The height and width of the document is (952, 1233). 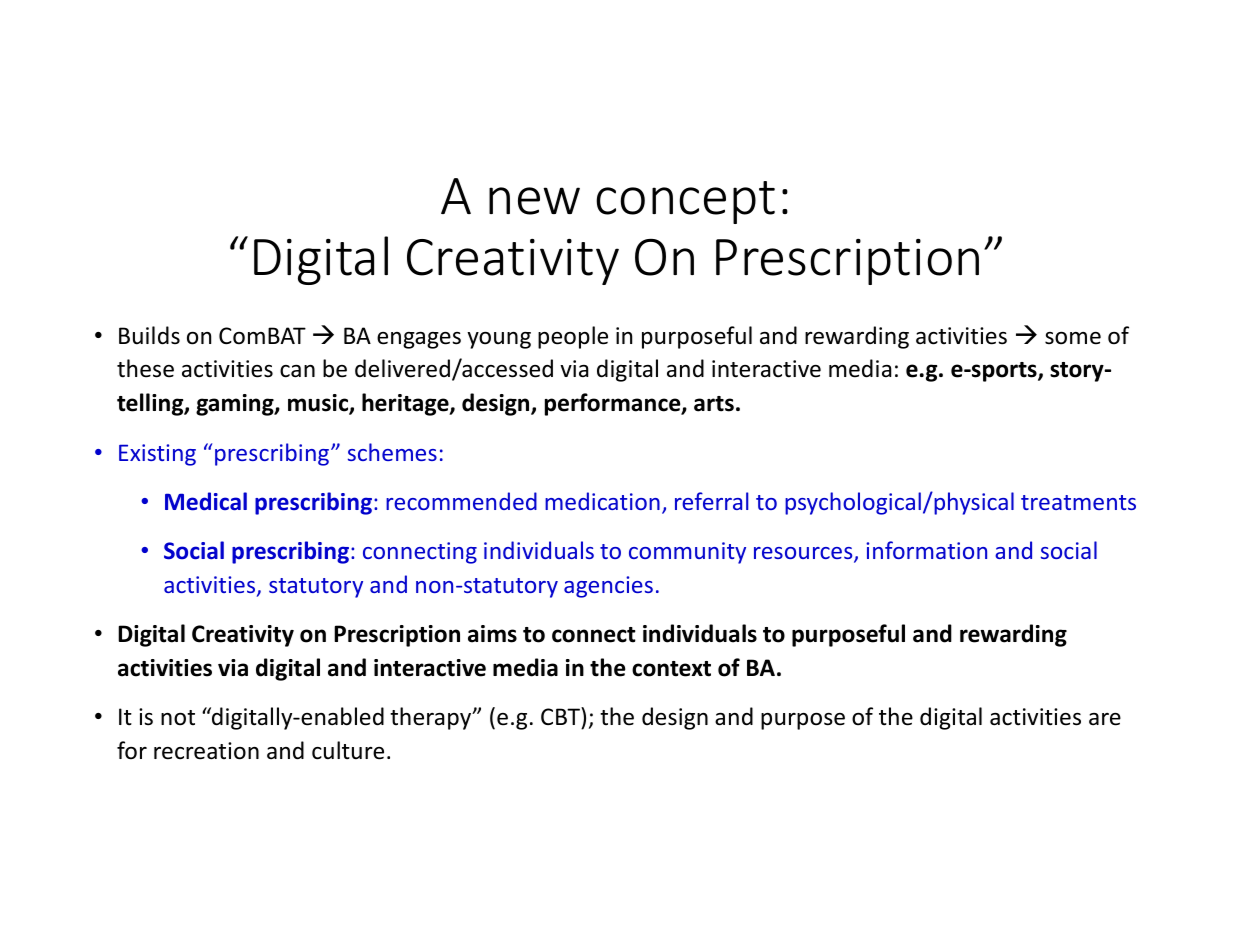 I want to click on are, so click(x=1105, y=719).
